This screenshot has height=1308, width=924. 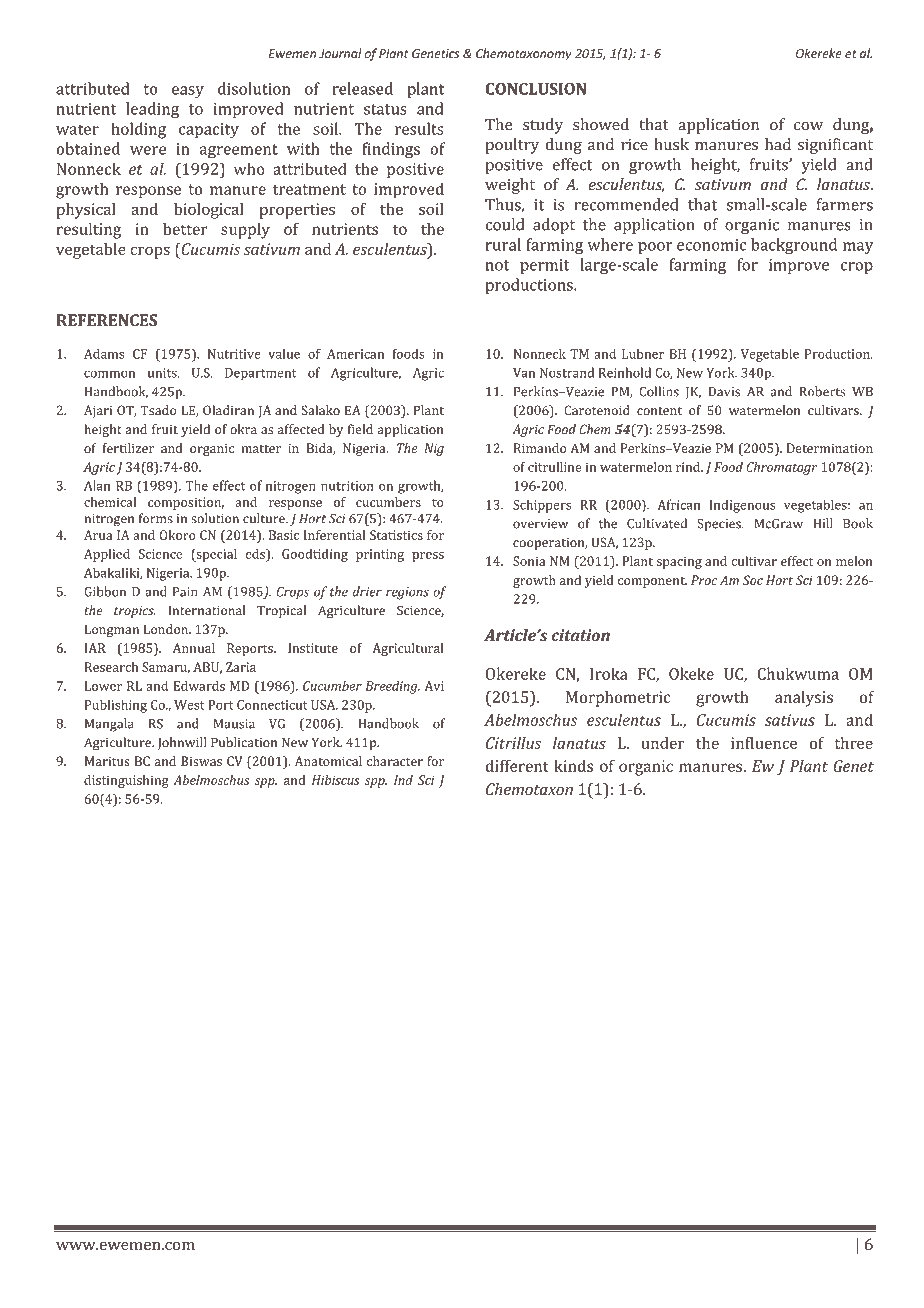 I want to click on Van, so click(x=524, y=373).
